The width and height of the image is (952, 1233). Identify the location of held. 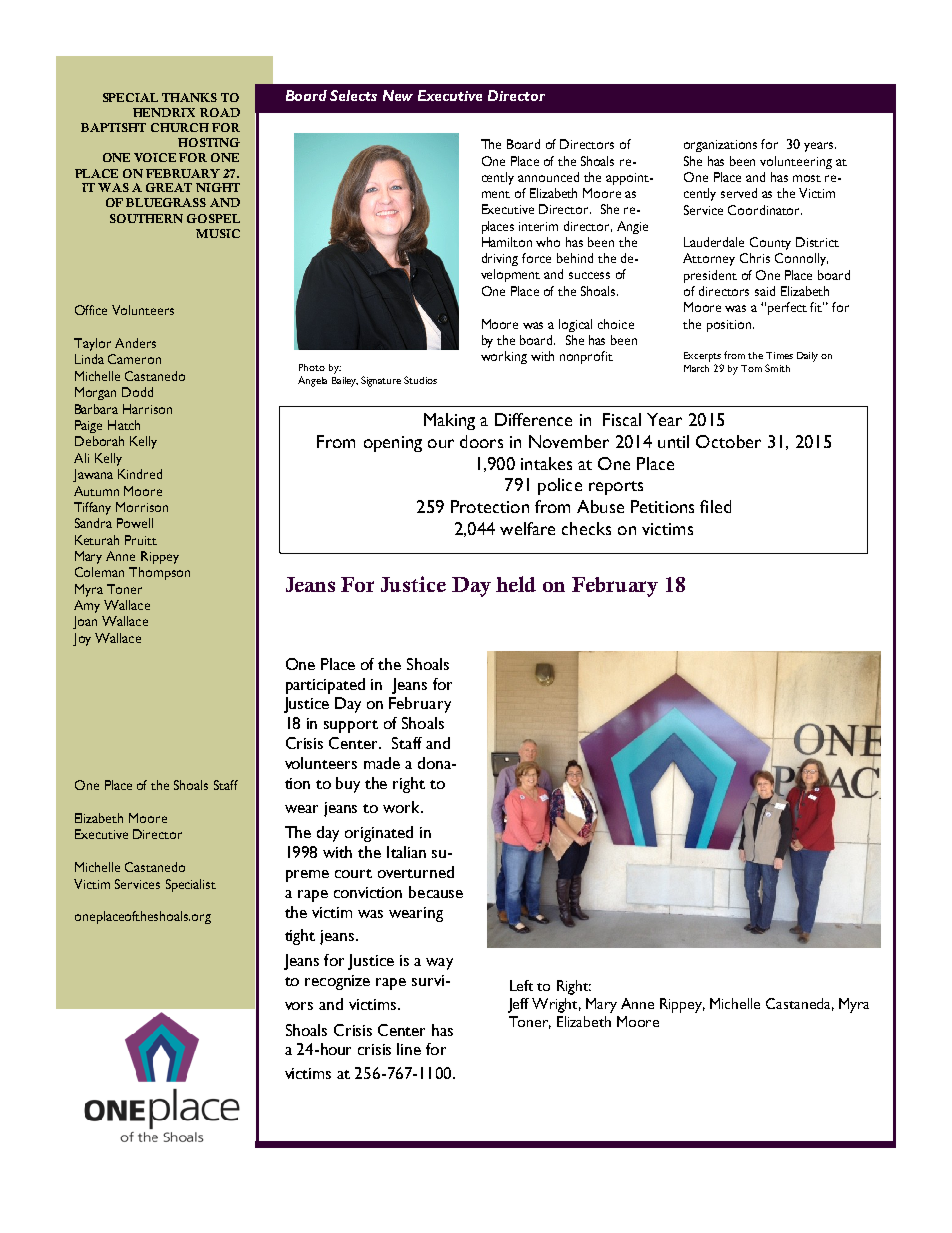
(516, 584).
